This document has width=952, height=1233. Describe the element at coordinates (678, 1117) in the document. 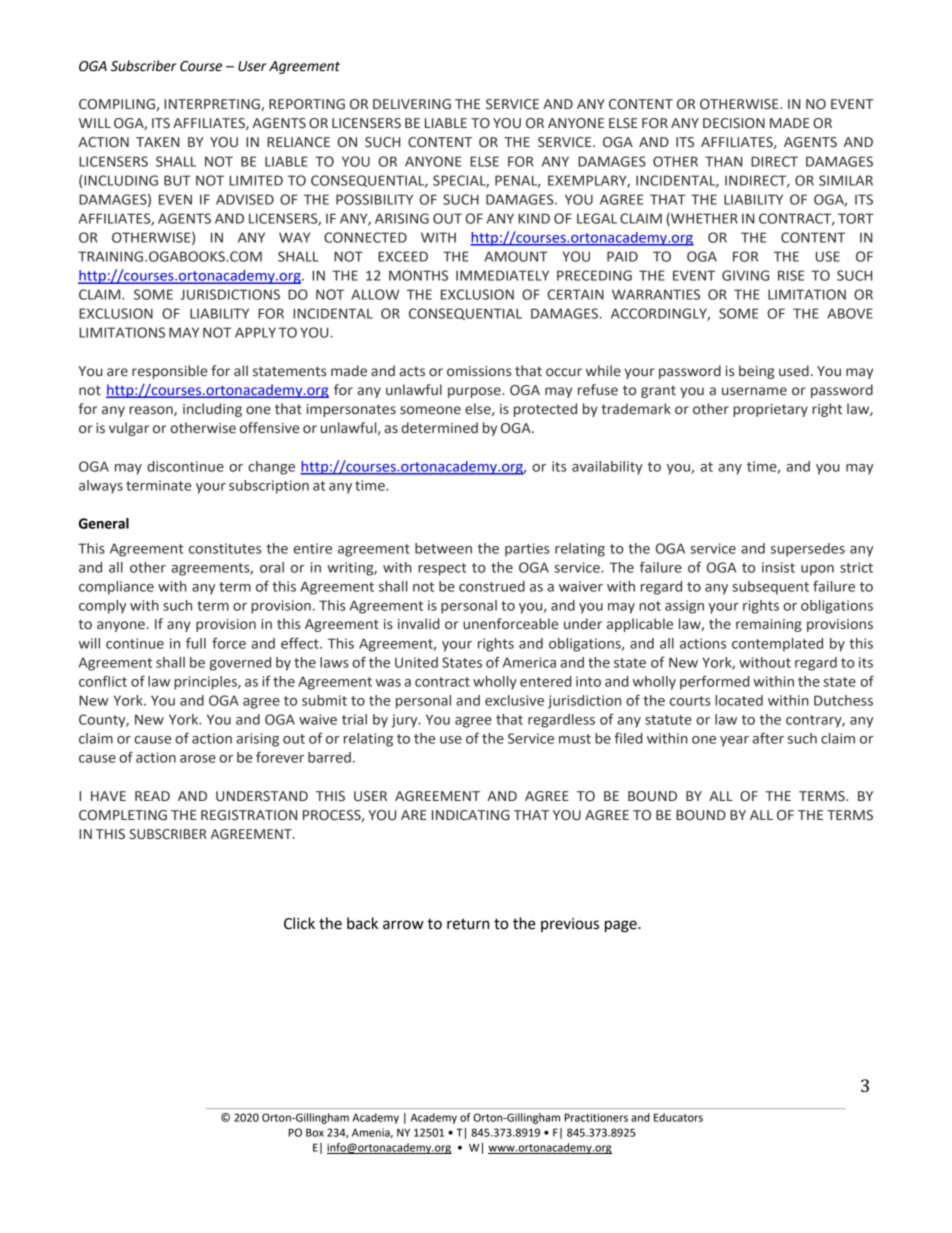

I see `Educators` at that location.
